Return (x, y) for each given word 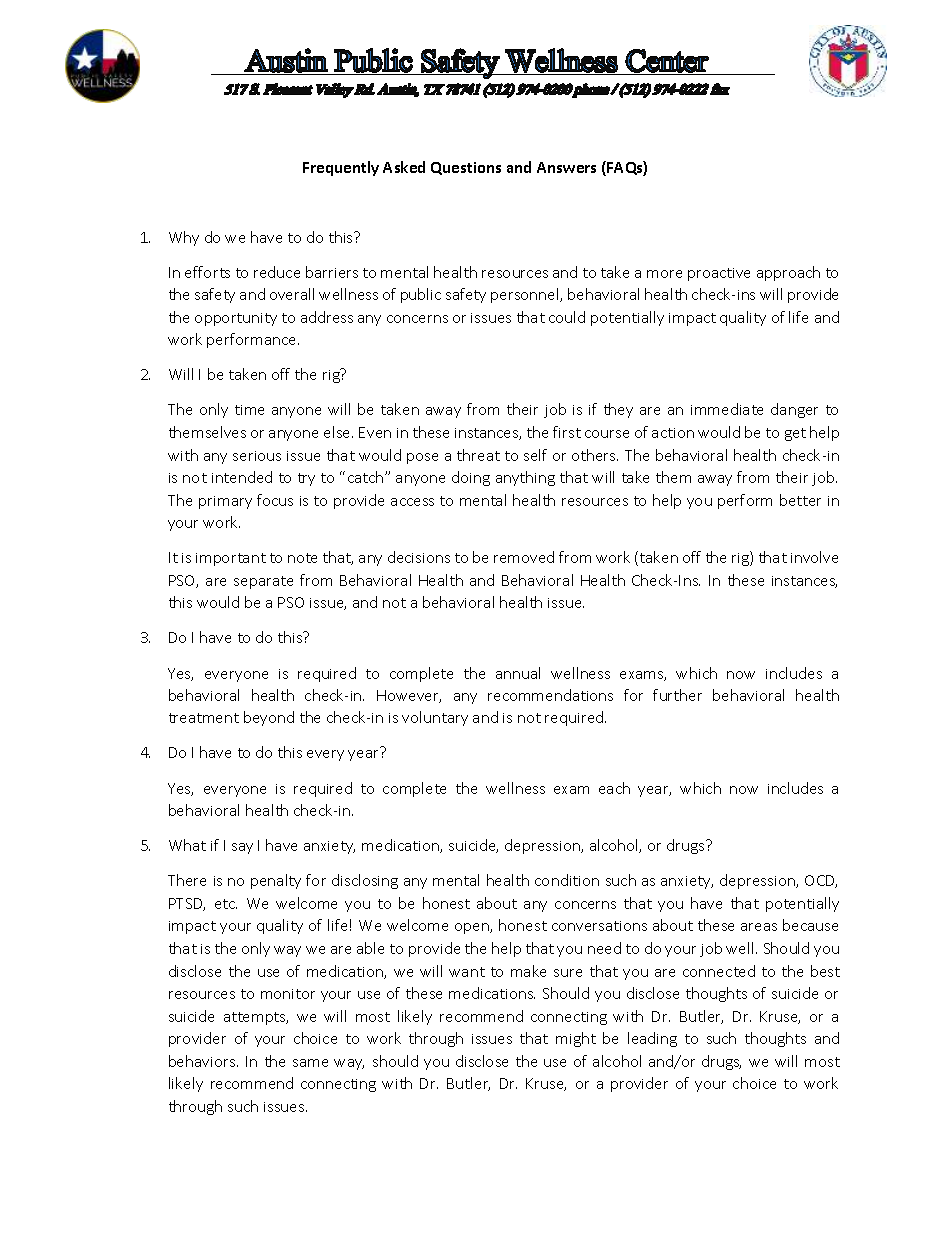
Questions (466, 168)
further (677, 695)
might (576, 1039)
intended (242, 477)
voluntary (435, 718)
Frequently (341, 168)
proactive (719, 274)
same (310, 1063)
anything (525, 478)
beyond (269, 718)
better (800, 500)
